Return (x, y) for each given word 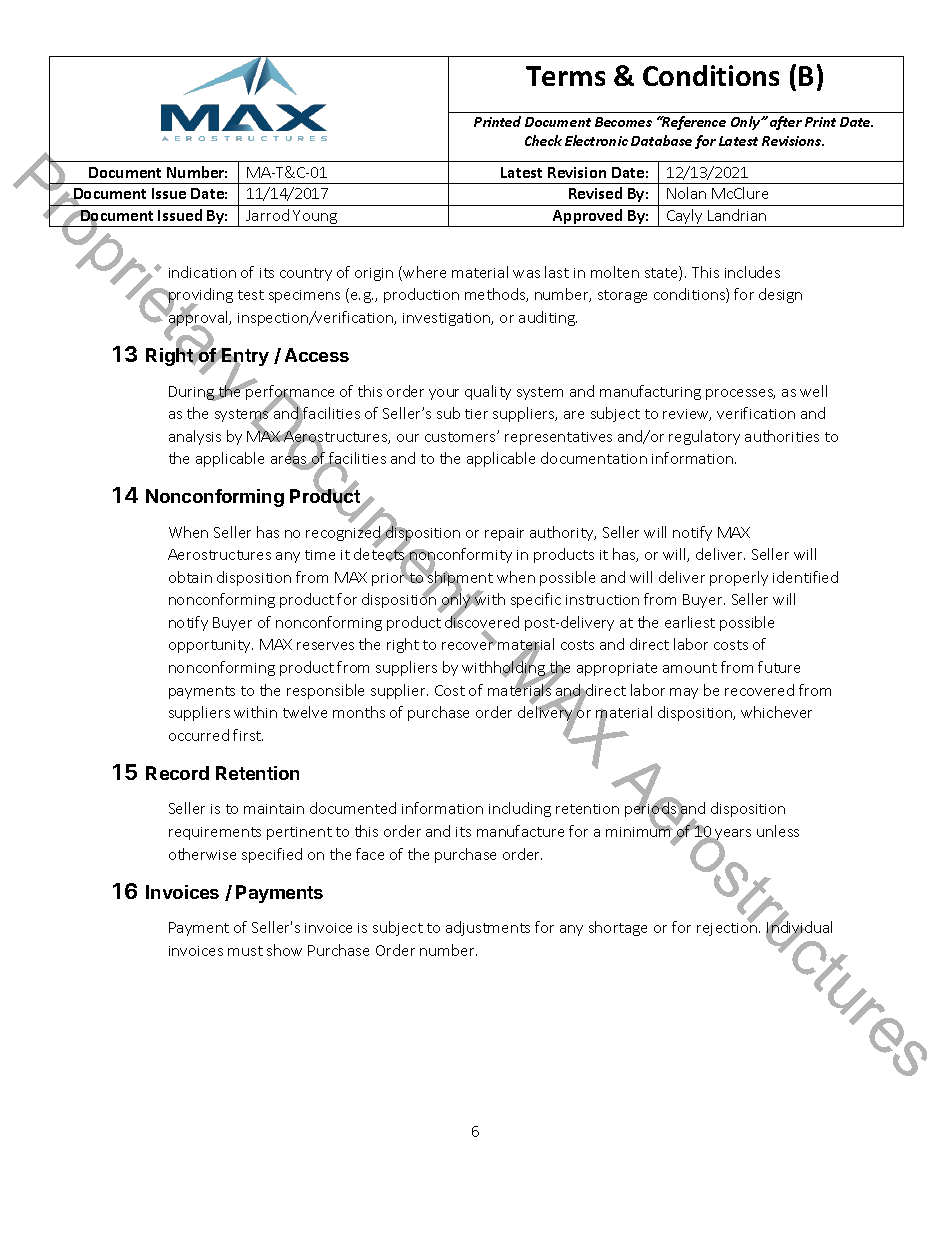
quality (488, 392)
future (779, 667)
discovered (482, 622)
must (245, 951)
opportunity (211, 646)
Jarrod (267, 215)
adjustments (488, 928)
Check (543, 140)
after (786, 123)
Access (317, 355)
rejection (728, 928)
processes (740, 394)
